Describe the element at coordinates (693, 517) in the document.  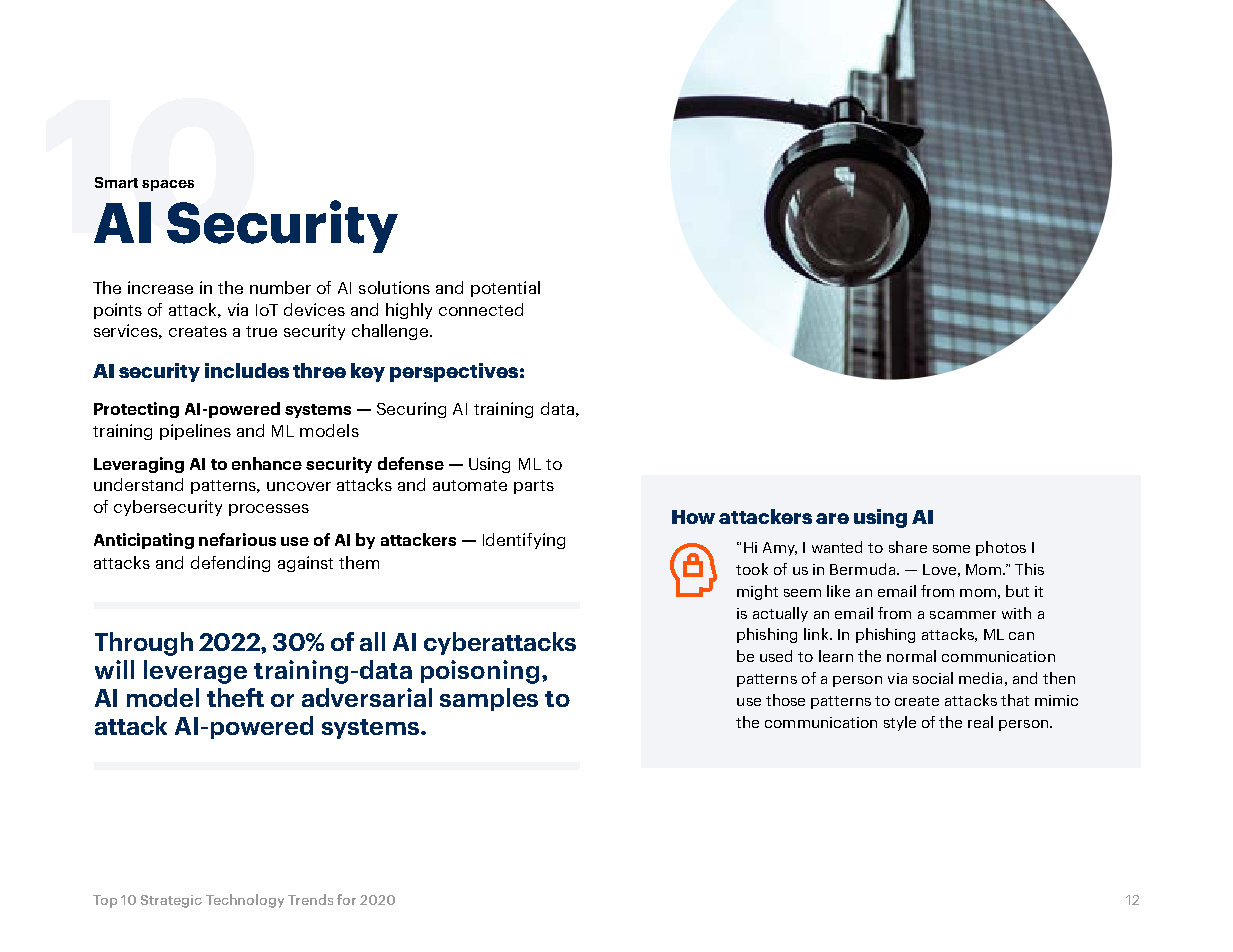
I see `How` at that location.
